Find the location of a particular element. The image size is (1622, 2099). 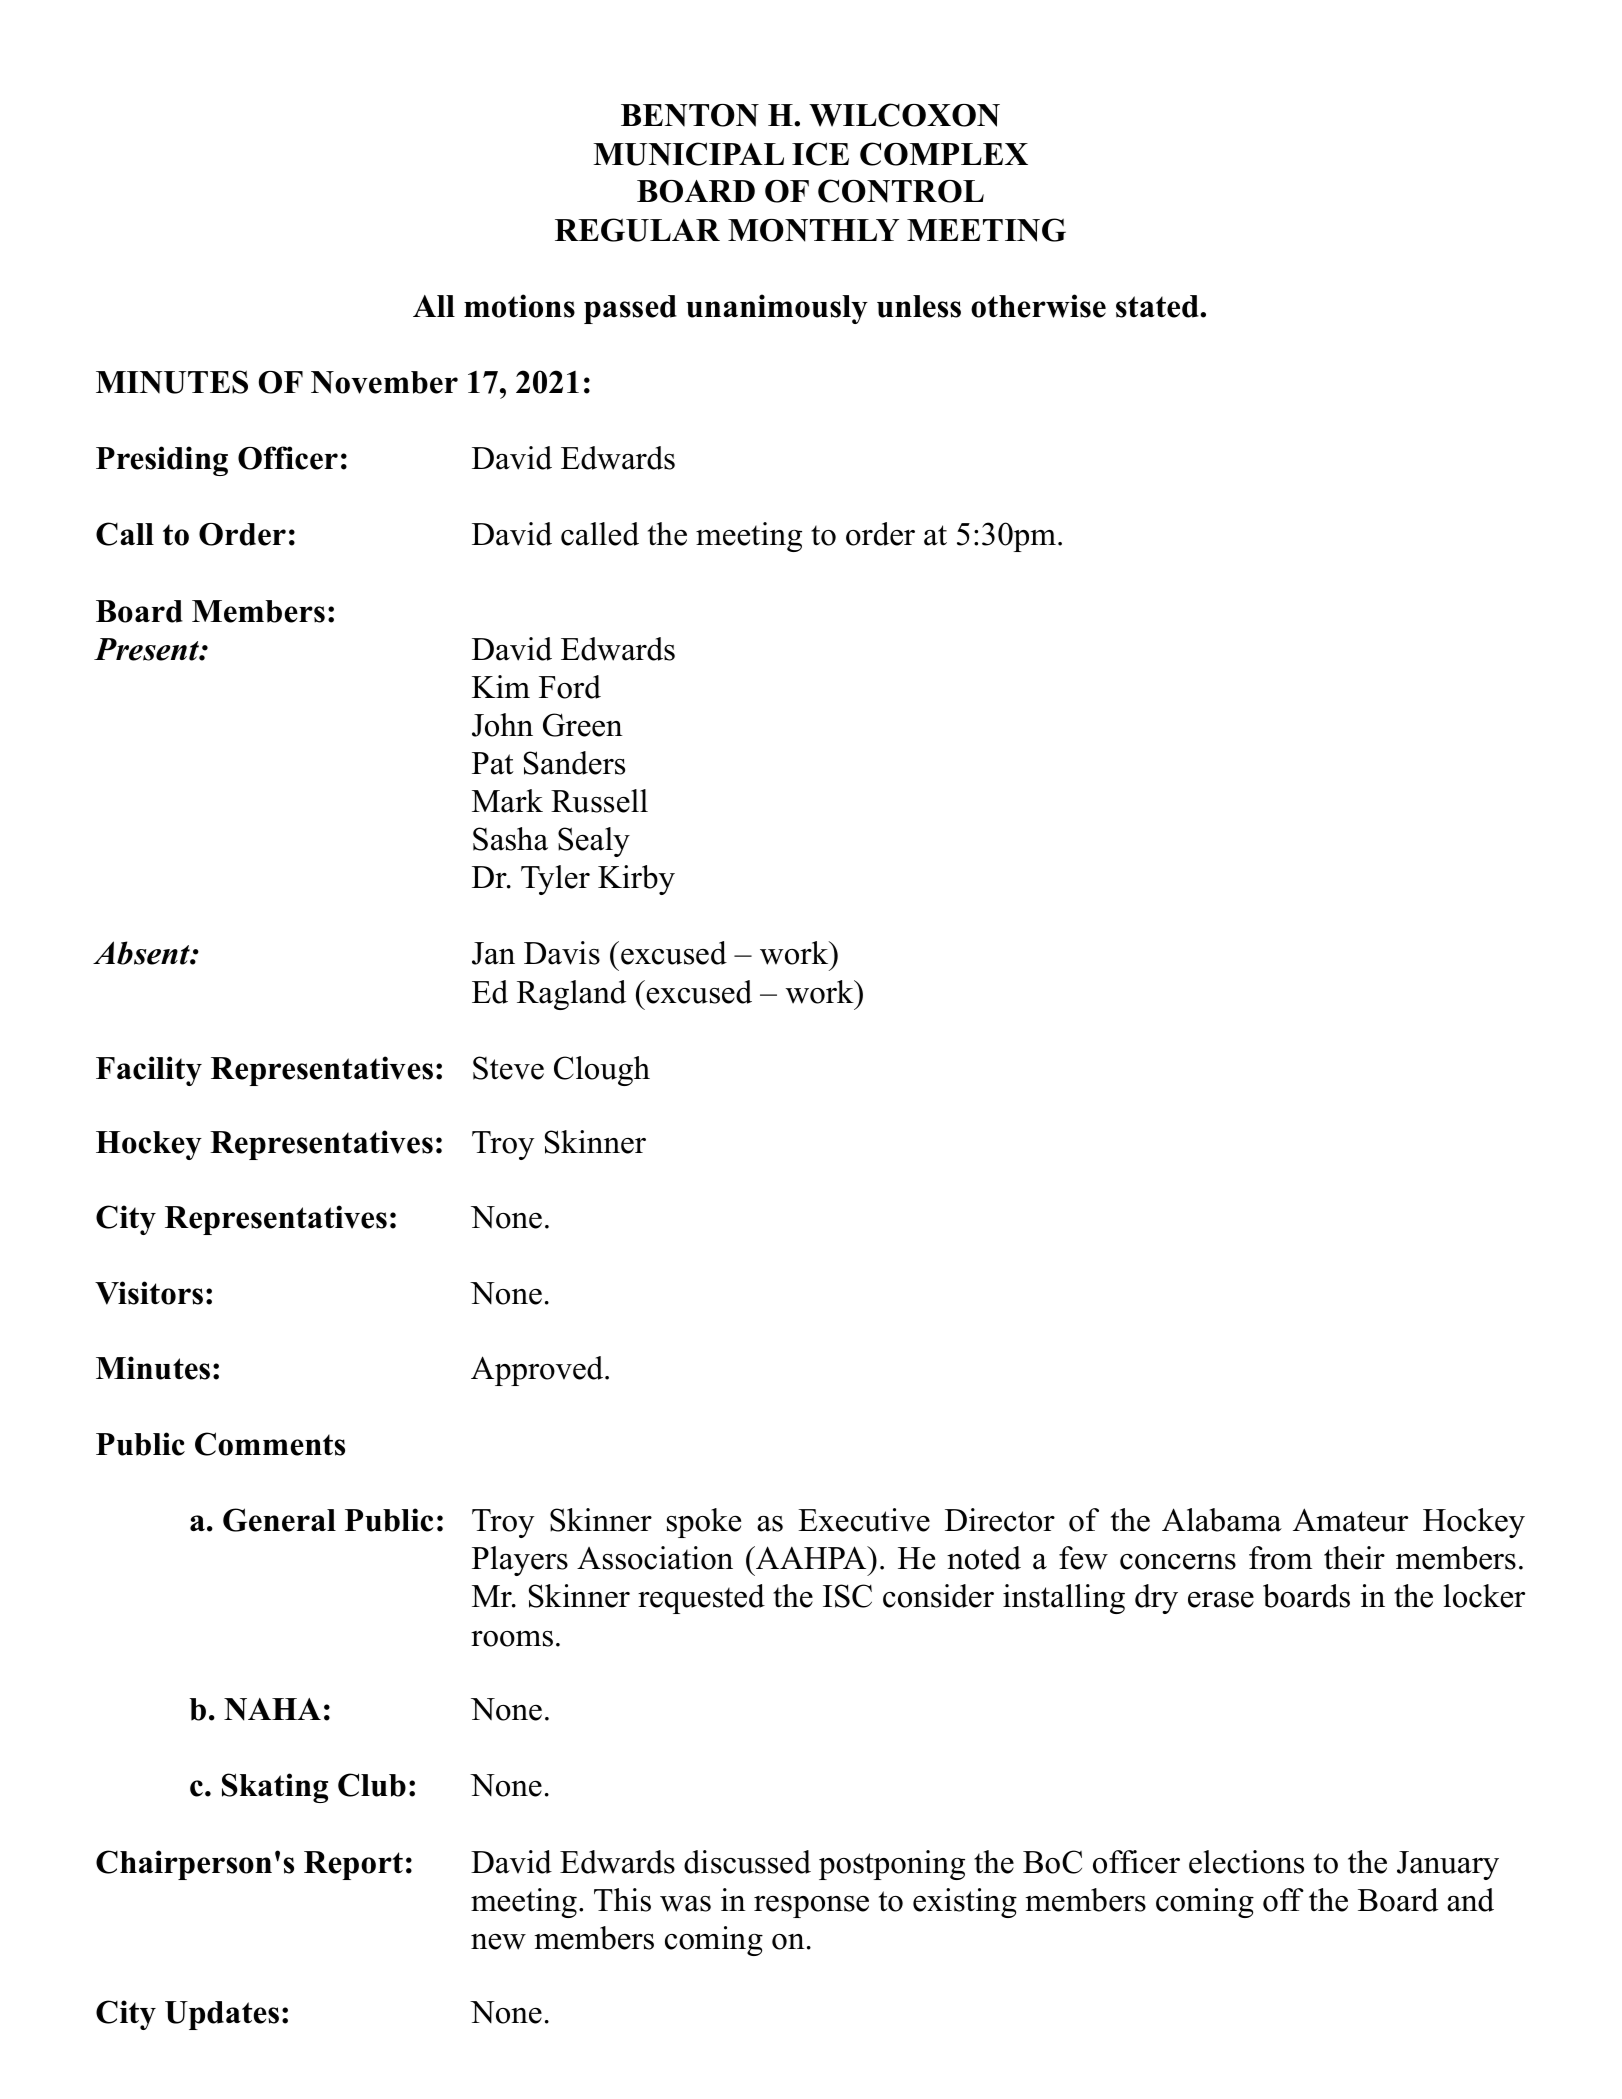

Amateur is located at coordinates (1350, 1520).
